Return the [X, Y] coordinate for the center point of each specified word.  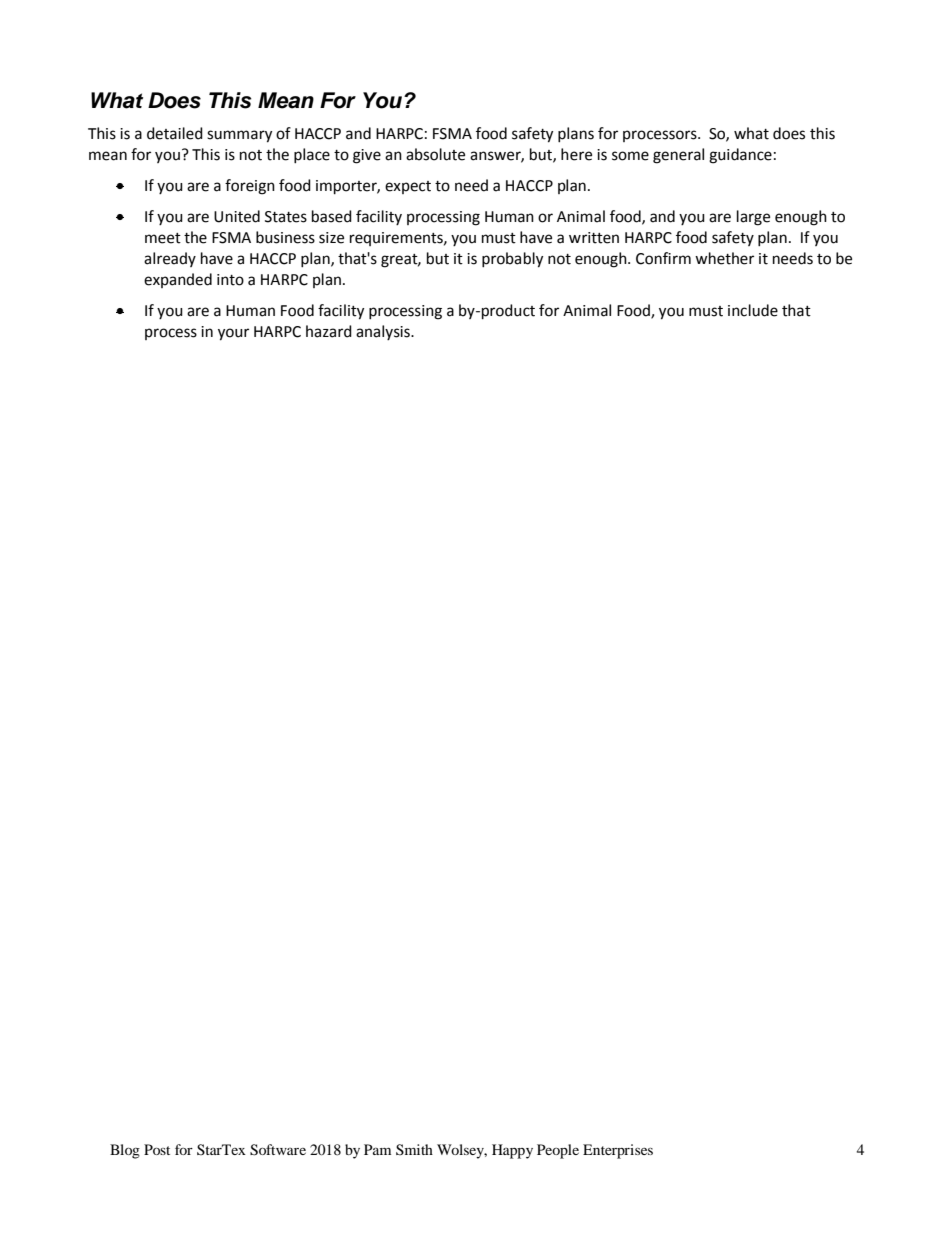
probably [512, 260]
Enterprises [618, 1151]
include [753, 310]
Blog [125, 1151]
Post [157, 1149]
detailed [175, 133]
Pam [377, 1149]
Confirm [663, 258]
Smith [414, 1149]
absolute [435, 154]
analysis [384, 332]
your [233, 334]
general [678, 156]
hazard [329, 331]
